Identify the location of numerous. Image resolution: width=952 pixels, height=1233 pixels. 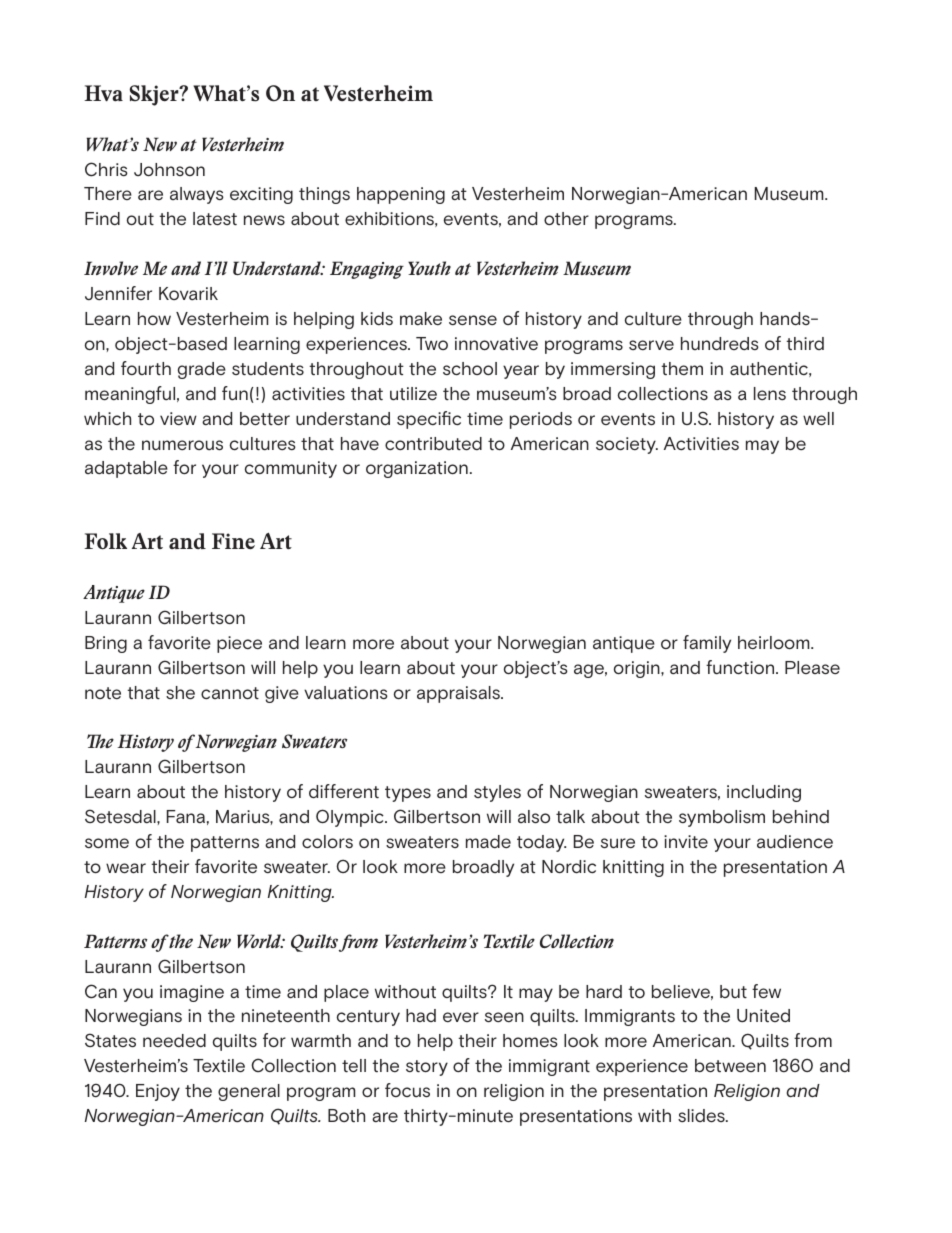
(182, 445).
